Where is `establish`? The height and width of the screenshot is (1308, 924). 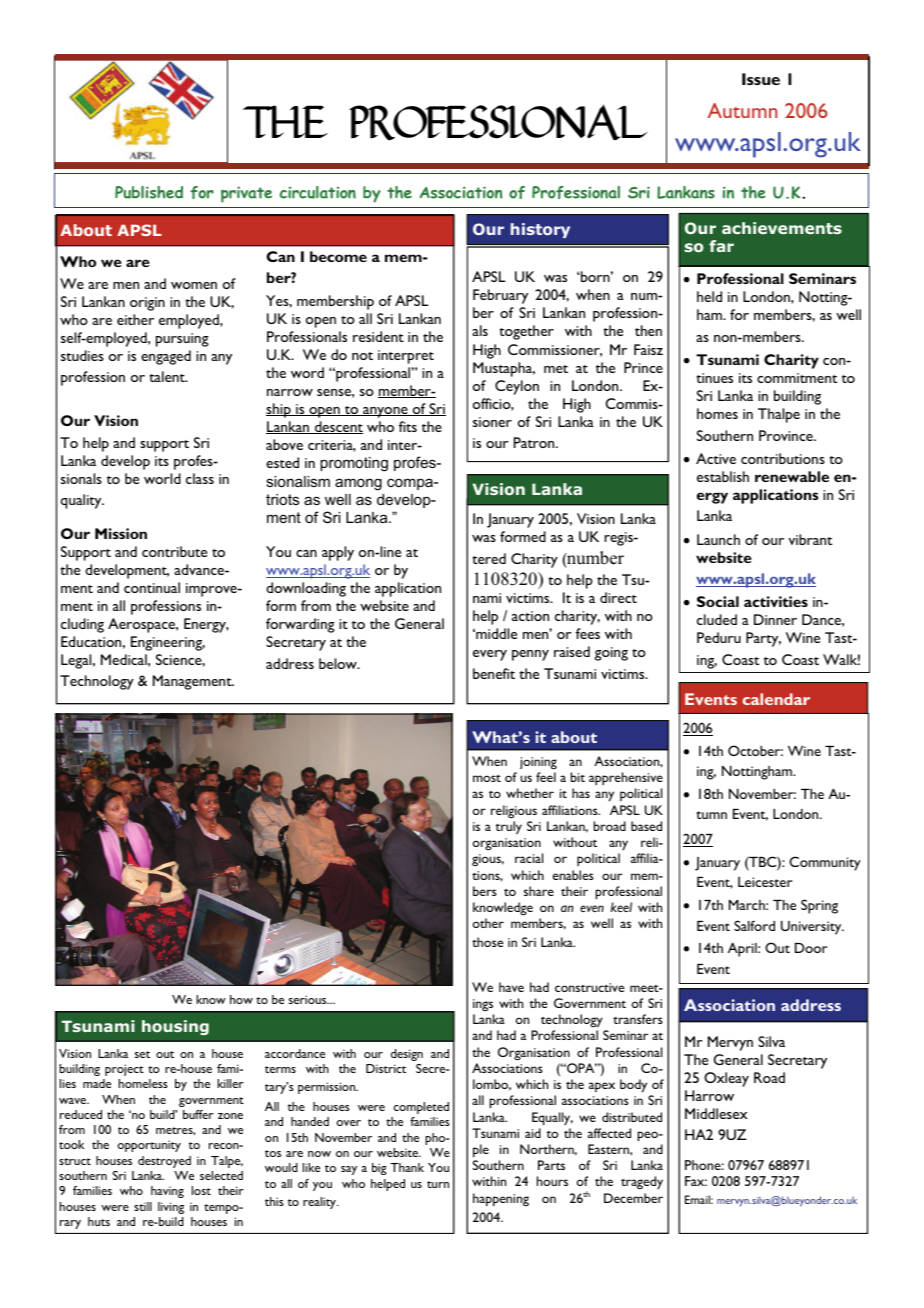 establish is located at coordinates (723, 476).
